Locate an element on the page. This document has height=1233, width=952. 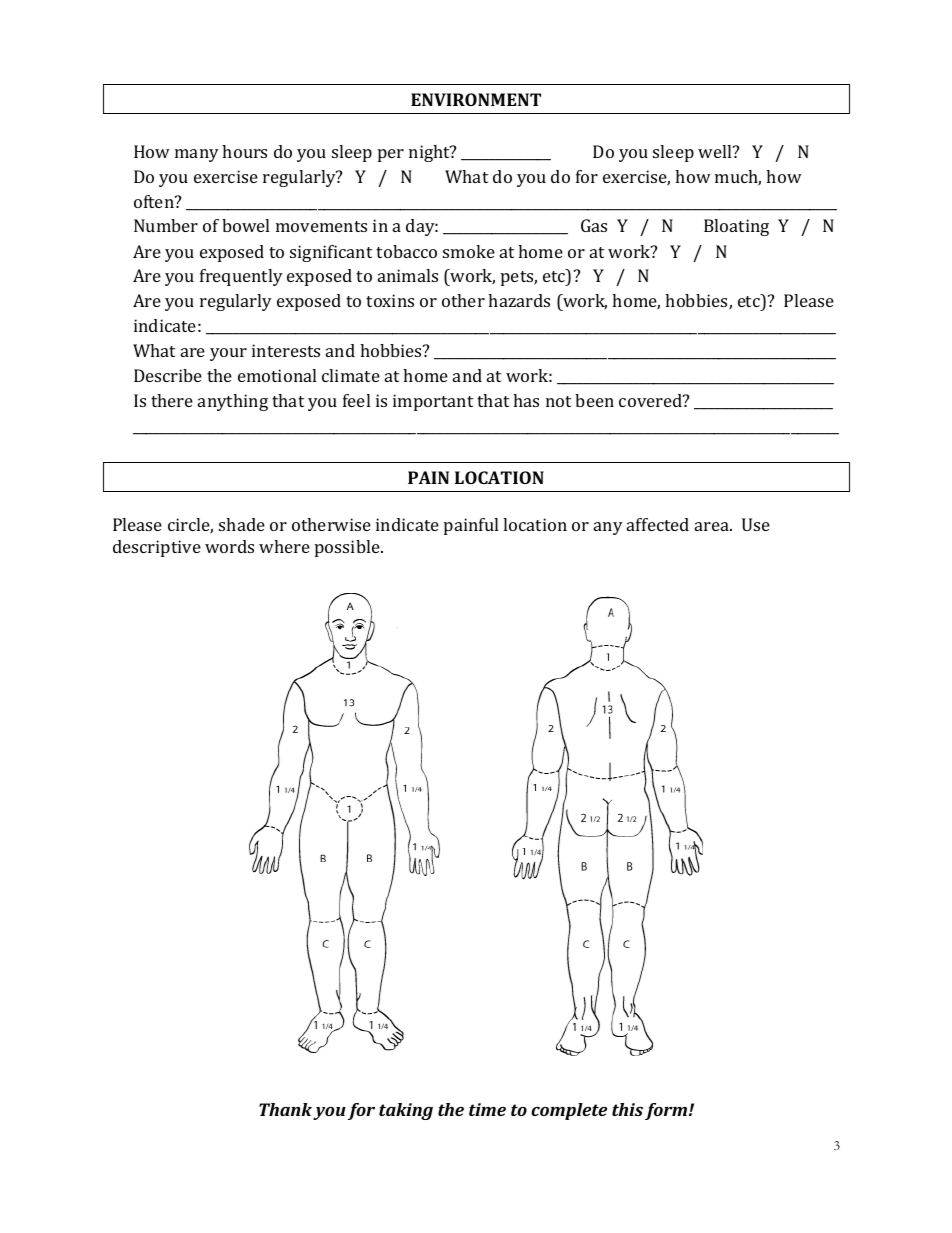
hours is located at coordinates (244, 151).
